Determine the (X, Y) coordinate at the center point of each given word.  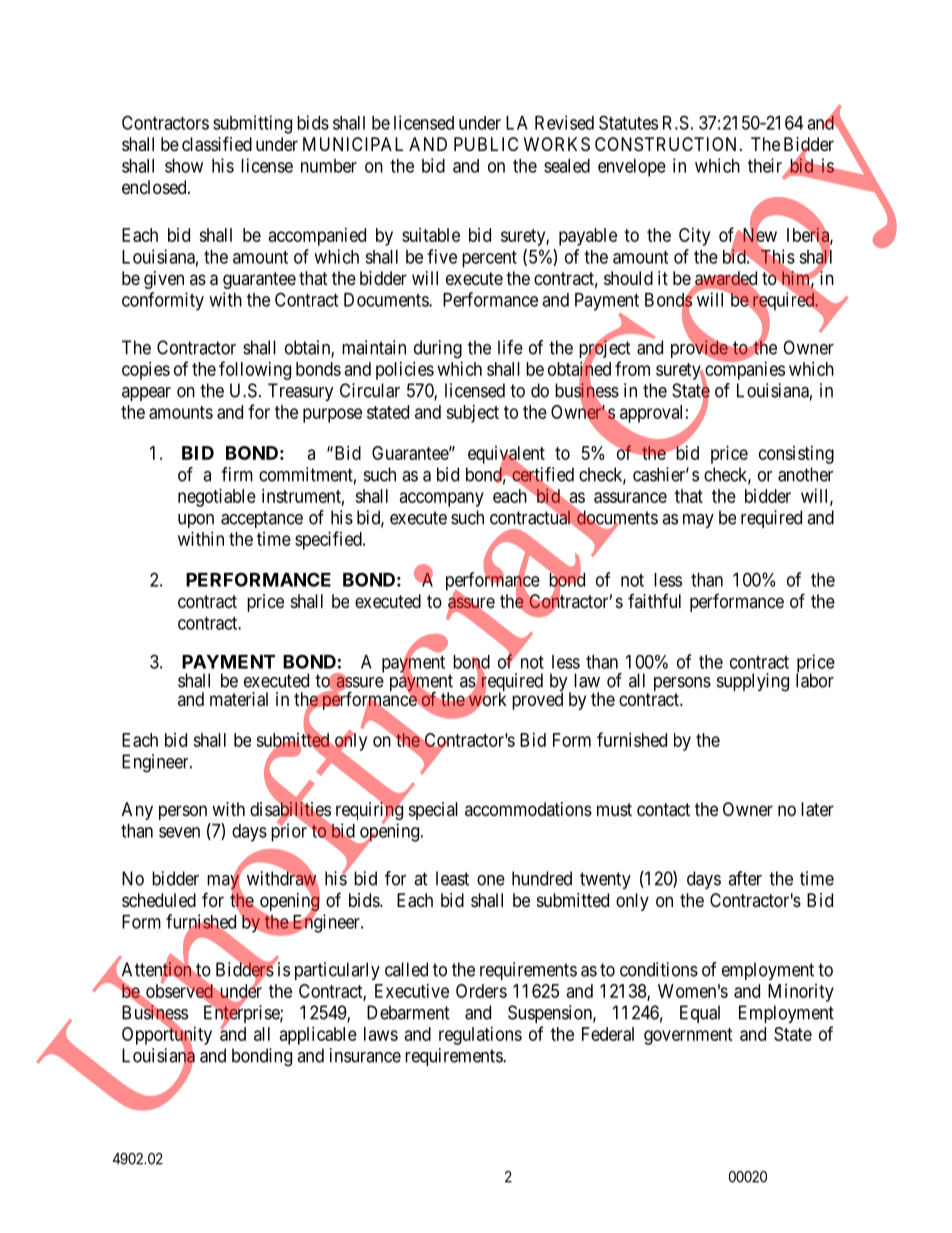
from (632, 368)
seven (179, 832)
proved (537, 701)
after (745, 878)
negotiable (217, 497)
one (491, 880)
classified (217, 144)
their (765, 165)
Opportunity (167, 1036)
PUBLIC (486, 144)
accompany (442, 499)
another (805, 474)
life (510, 347)
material (239, 699)
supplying (753, 682)
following (255, 370)
